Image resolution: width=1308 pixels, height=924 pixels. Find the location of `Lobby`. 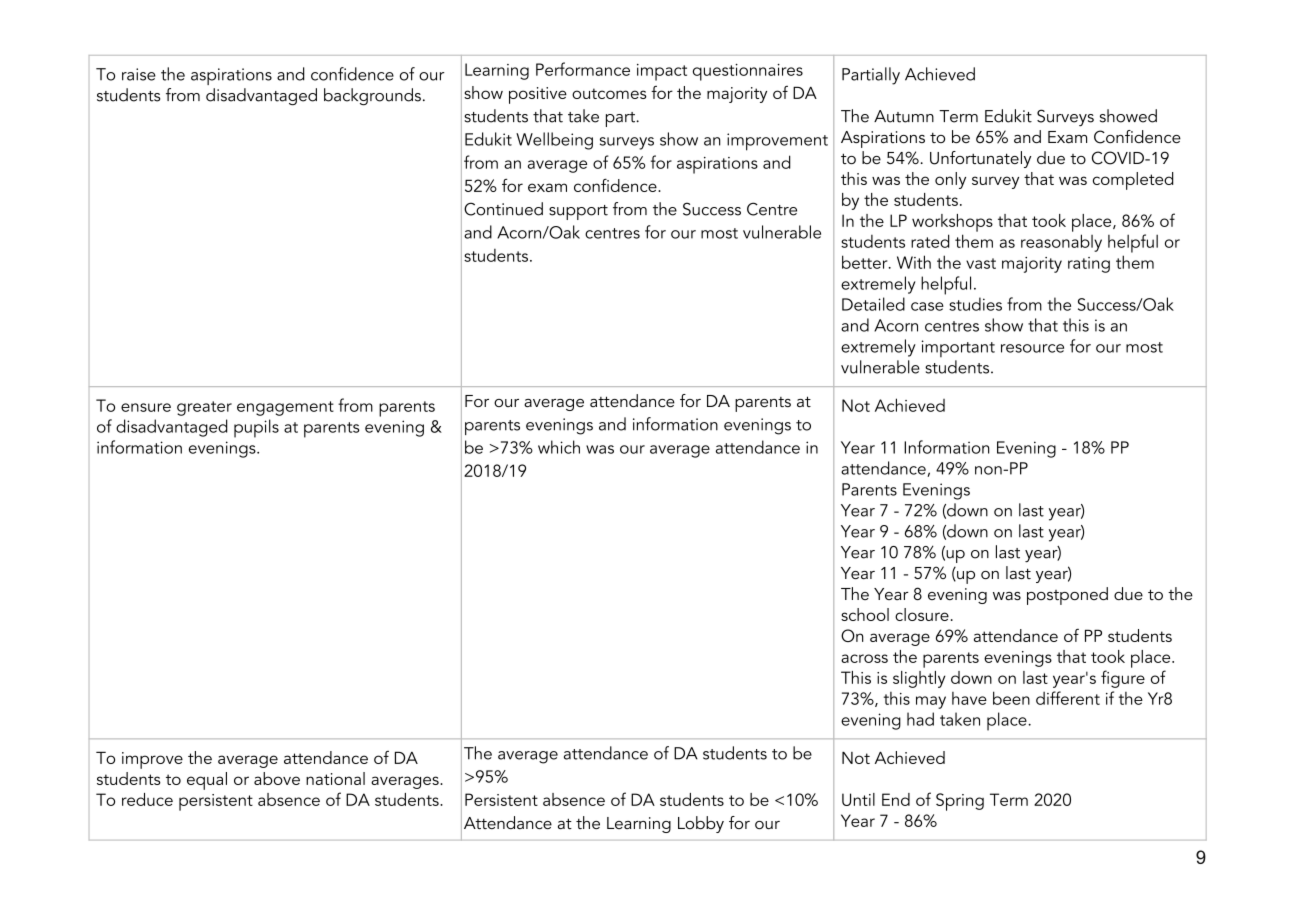

Lobby is located at coordinates (701, 824).
